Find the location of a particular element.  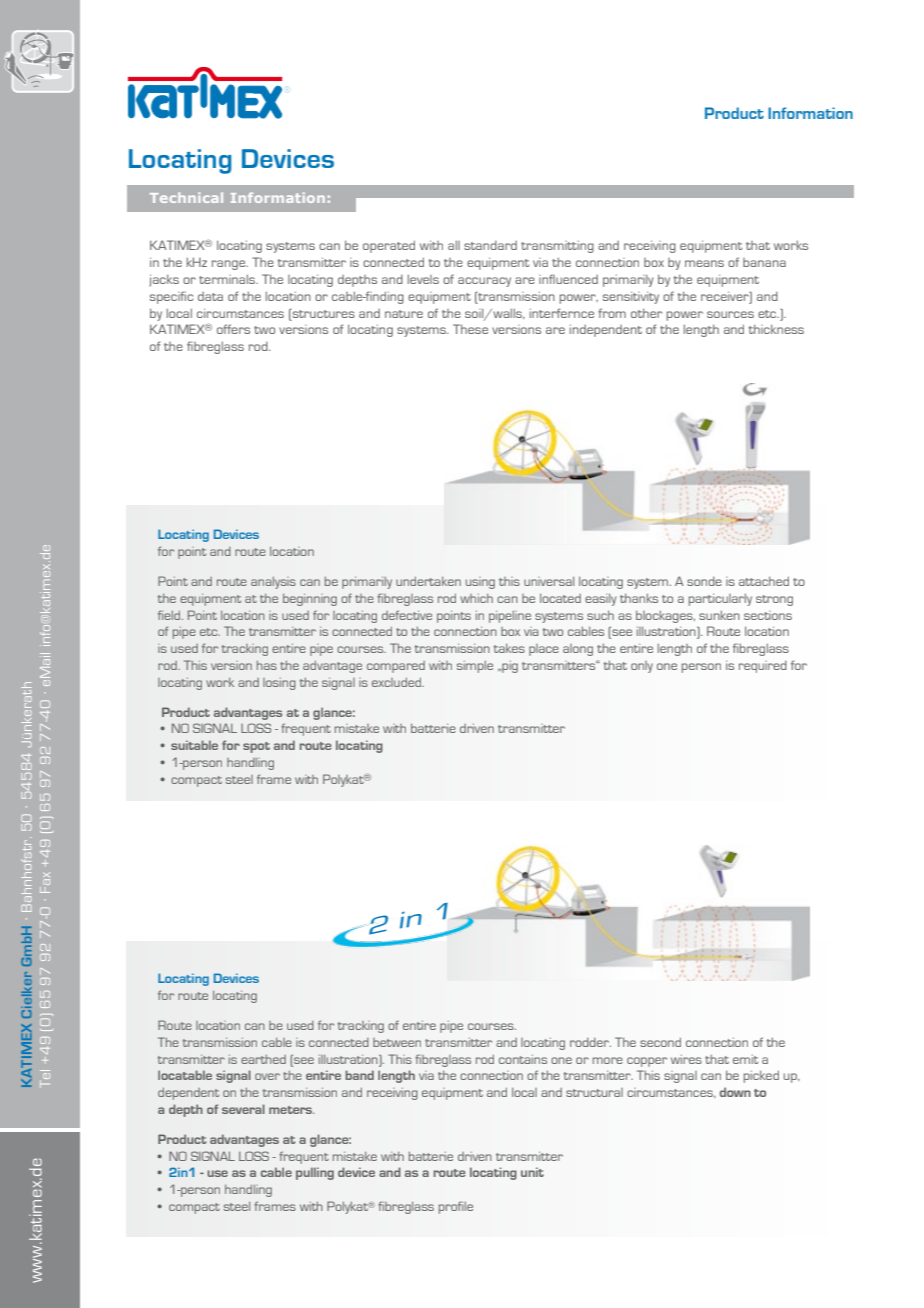

second is located at coordinates (660, 1042).
